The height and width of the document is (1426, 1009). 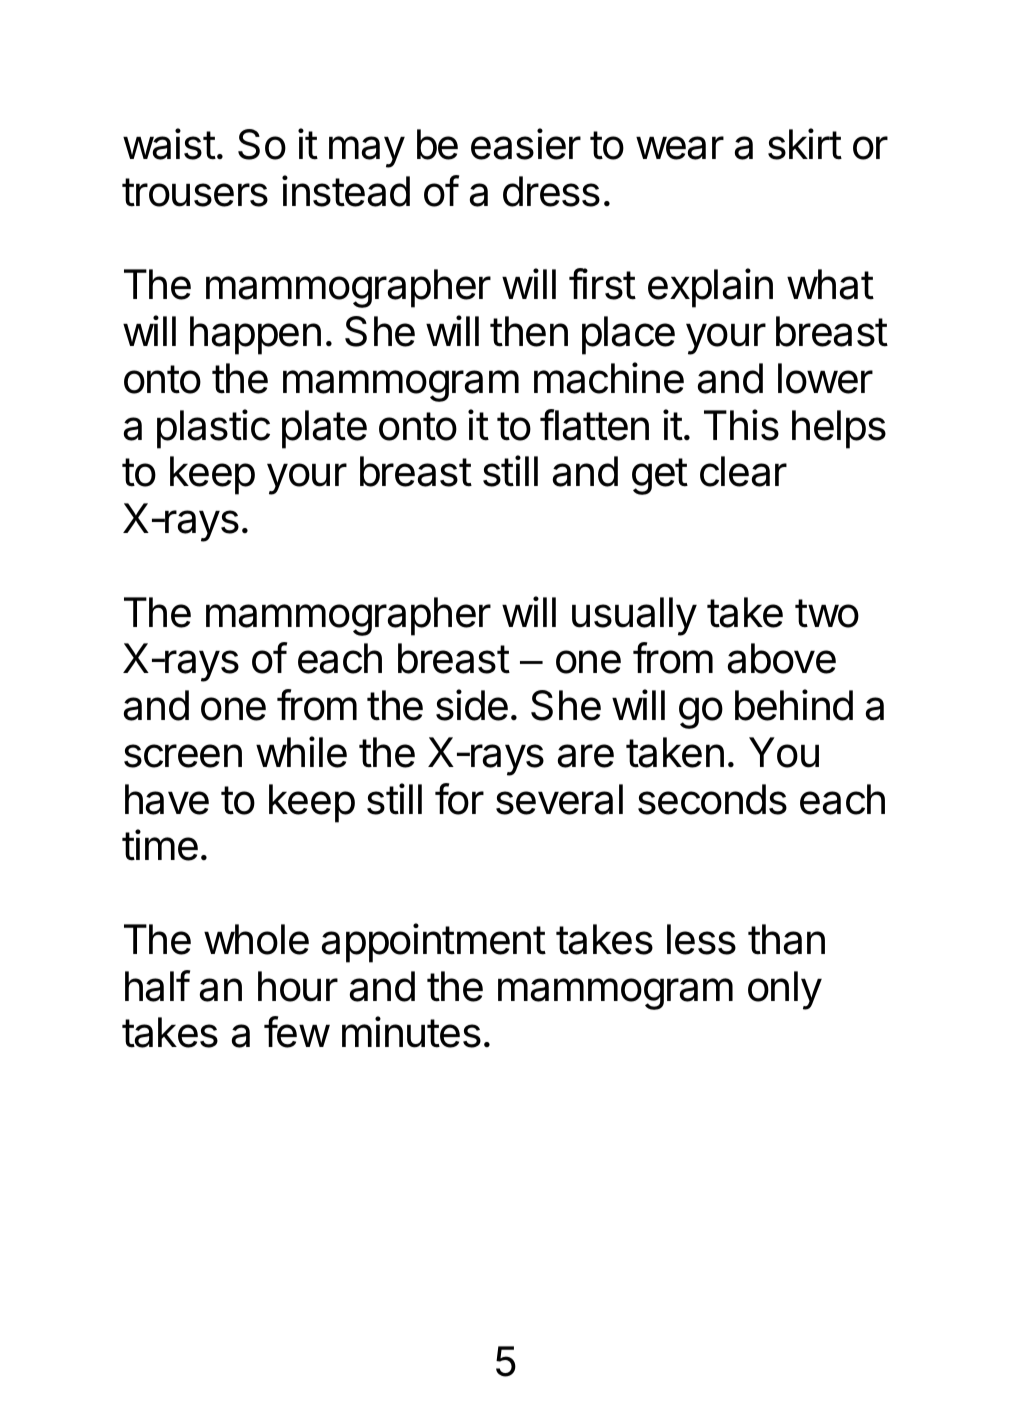 What do you see at coordinates (712, 799) in the document?
I see `seconds` at bounding box center [712, 799].
